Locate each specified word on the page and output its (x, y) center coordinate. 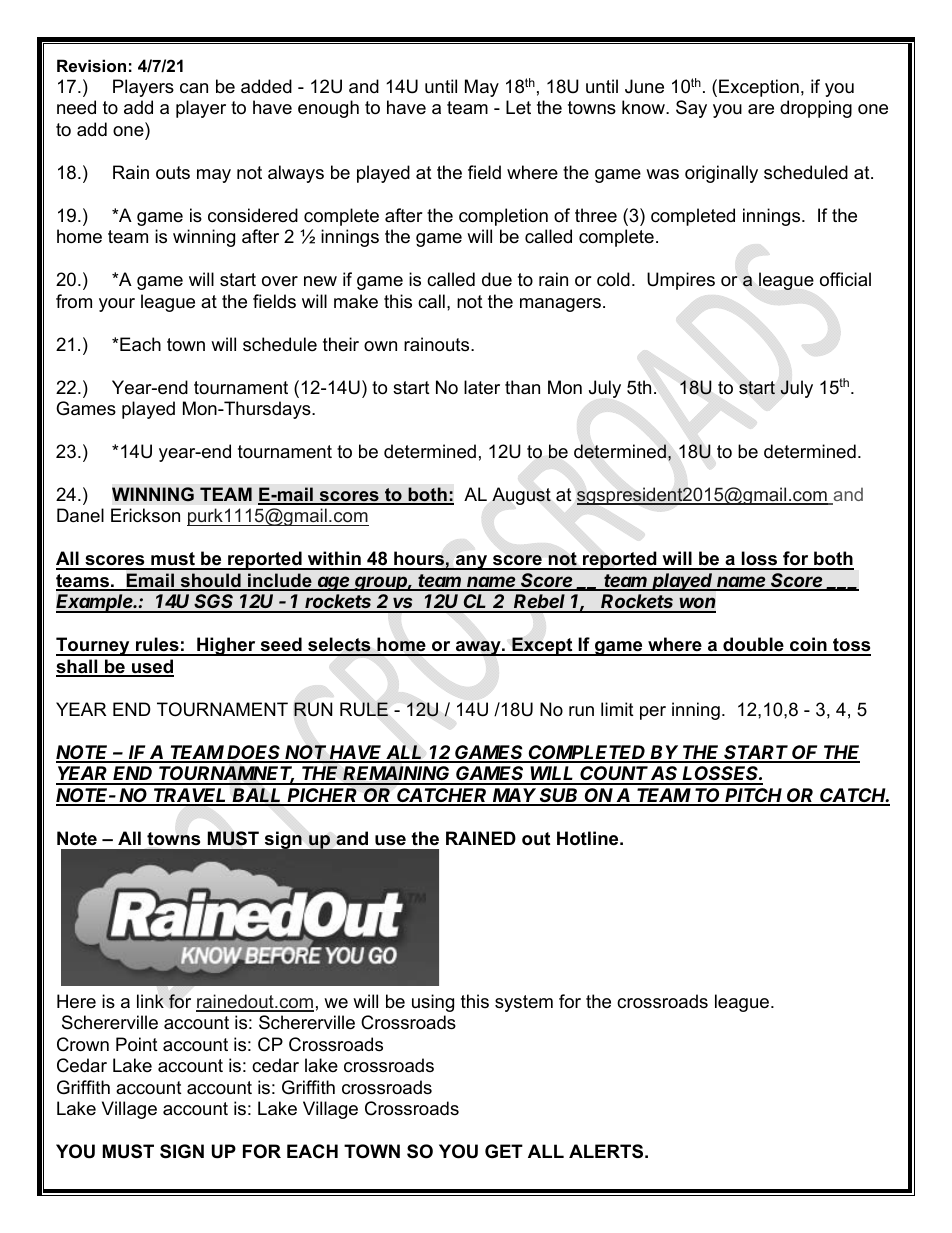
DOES (254, 753)
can (194, 88)
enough (328, 109)
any (472, 562)
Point (137, 1044)
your (117, 305)
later (482, 387)
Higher (226, 646)
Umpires (681, 281)
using (433, 1003)
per (653, 713)
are (761, 109)
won (697, 604)
